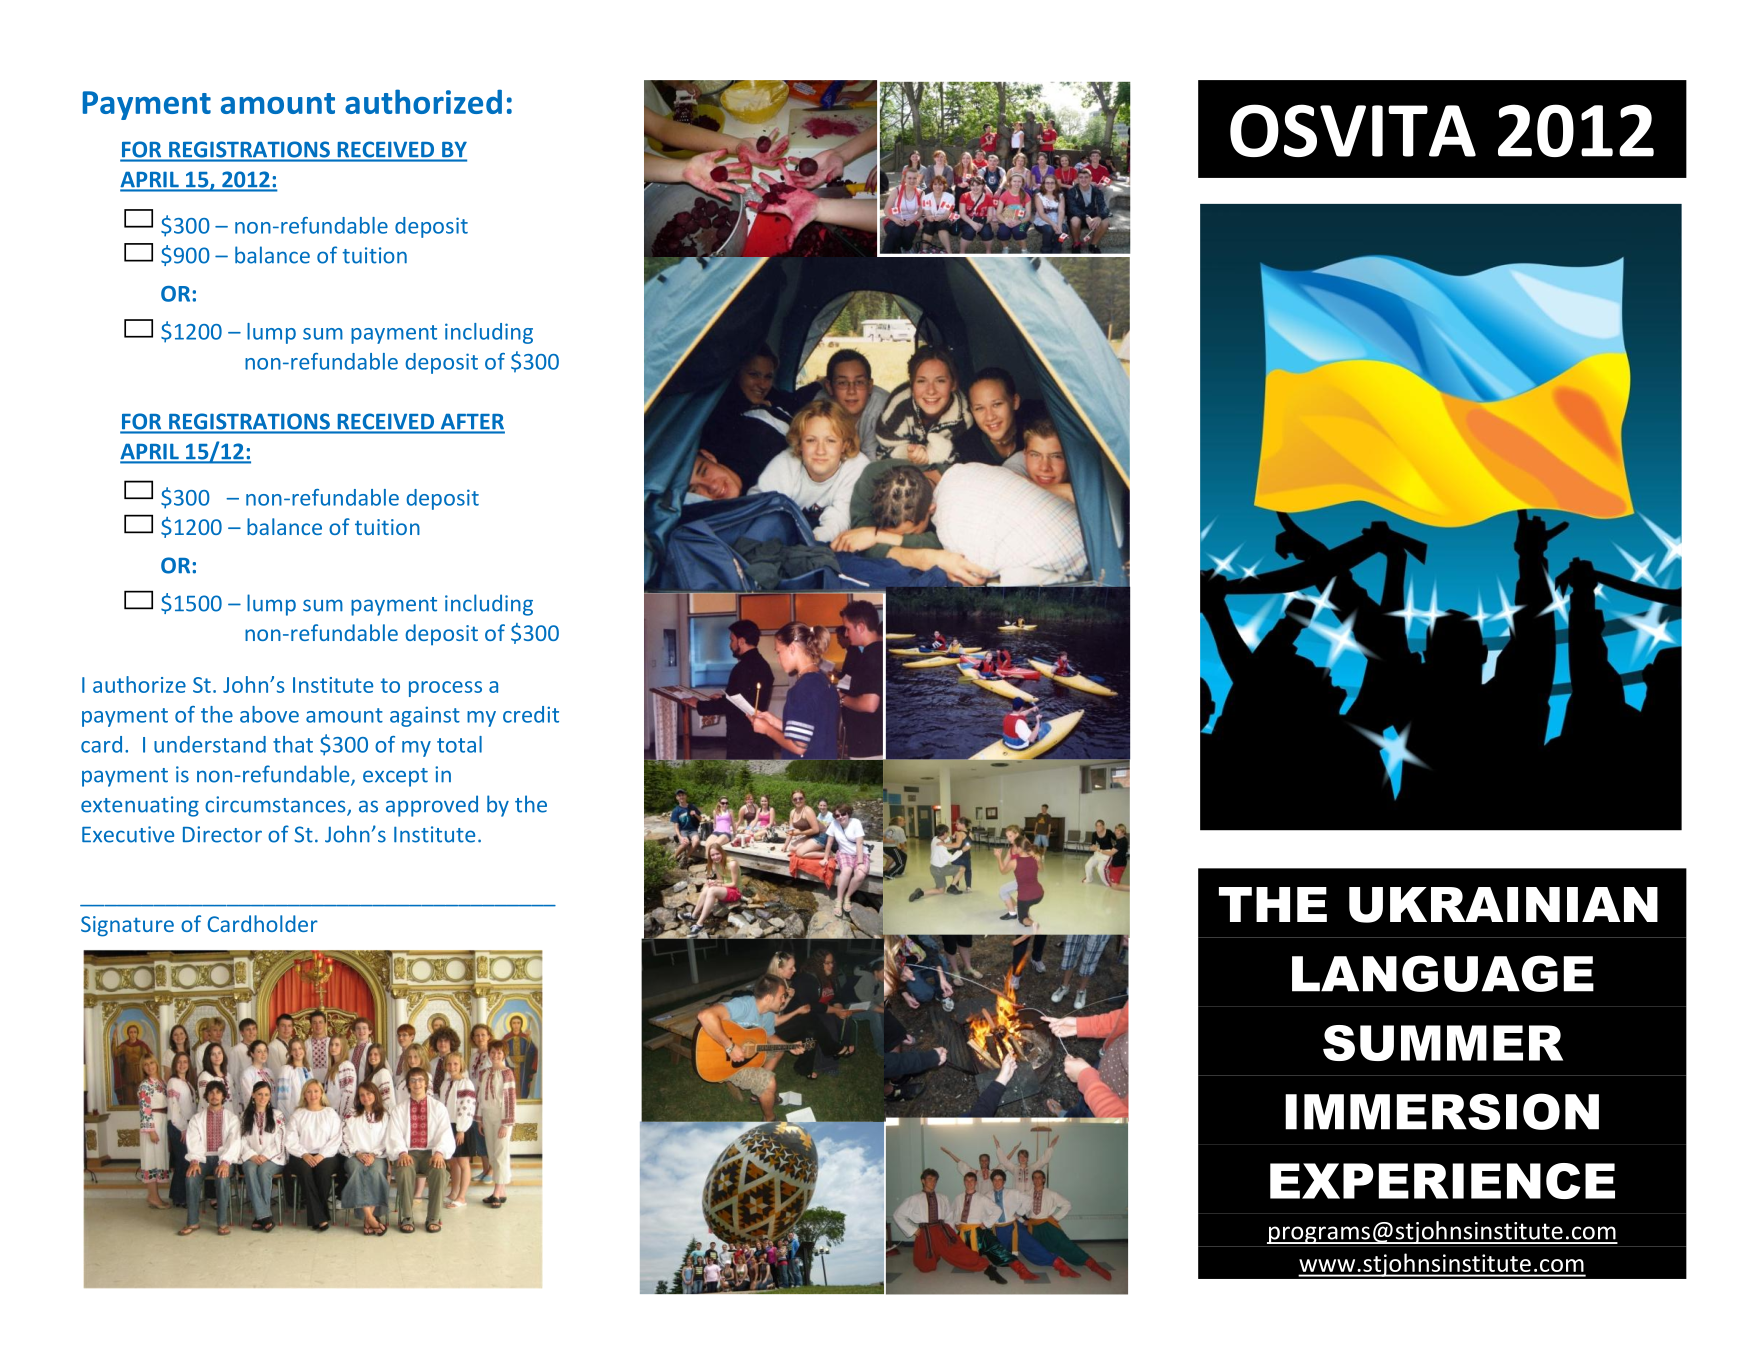 The height and width of the screenshot is (1362, 1763). What do you see at coordinates (531, 714) in the screenshot?
I see `credit` at bounding box center [531, 714].
